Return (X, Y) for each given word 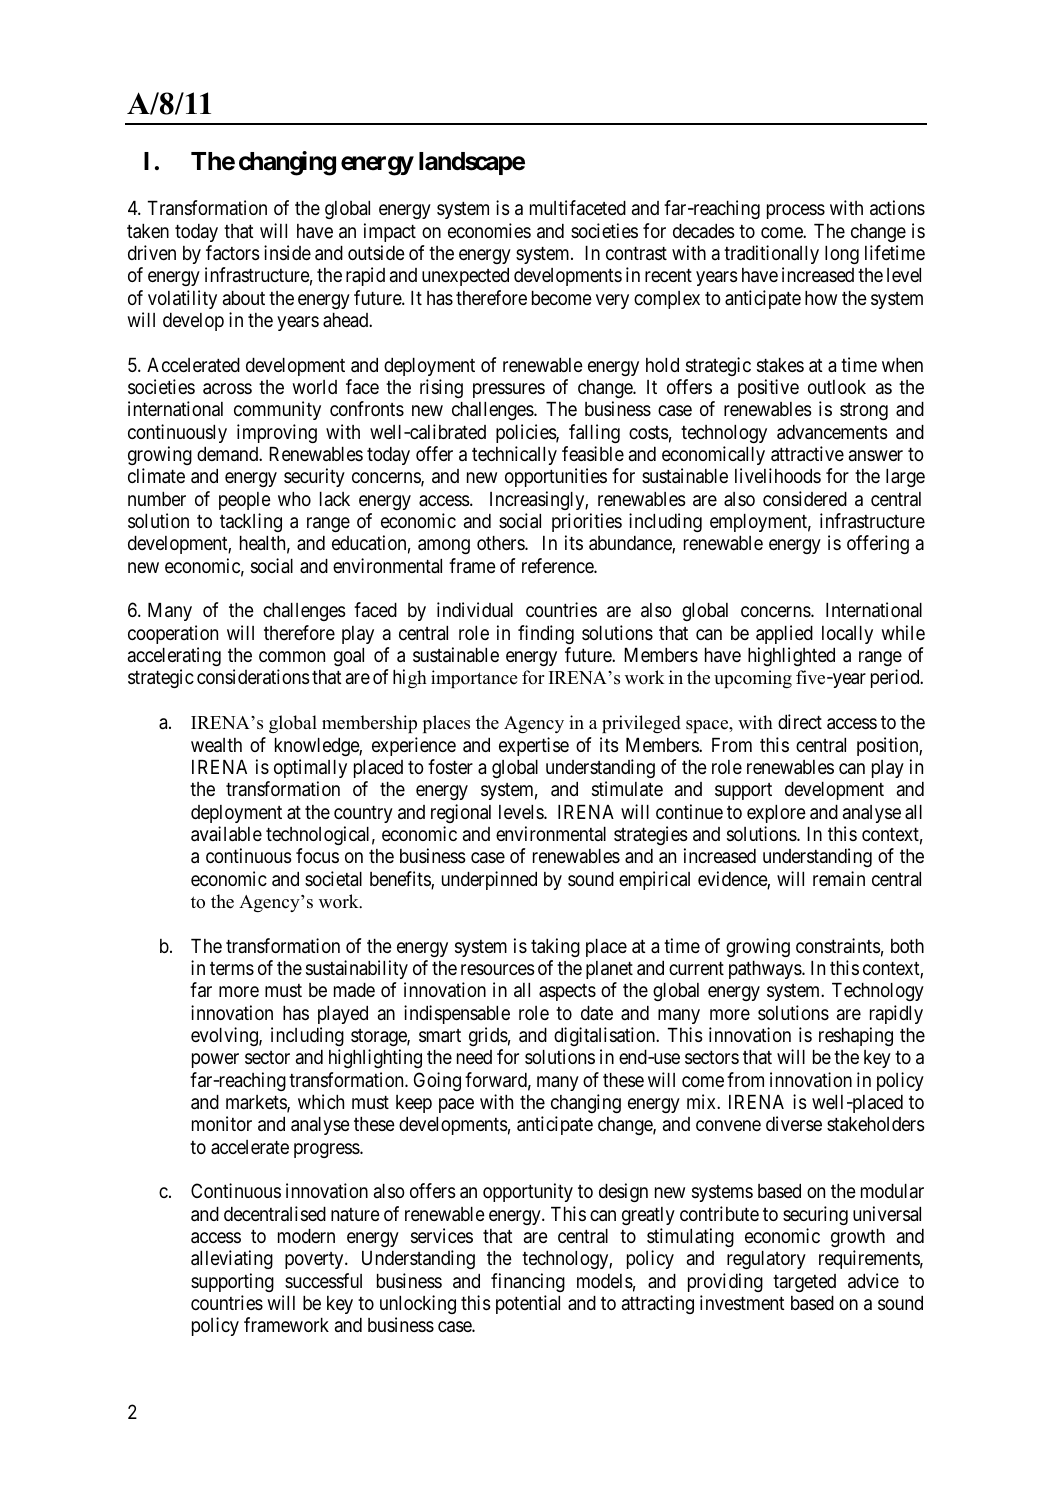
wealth (216, 745)
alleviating (232, 1259)
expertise (534, 746)
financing (528, 1282)
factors (232, 253)
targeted (804, 1283)
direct (800, 721)
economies (489, 230)
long (842, 255)
